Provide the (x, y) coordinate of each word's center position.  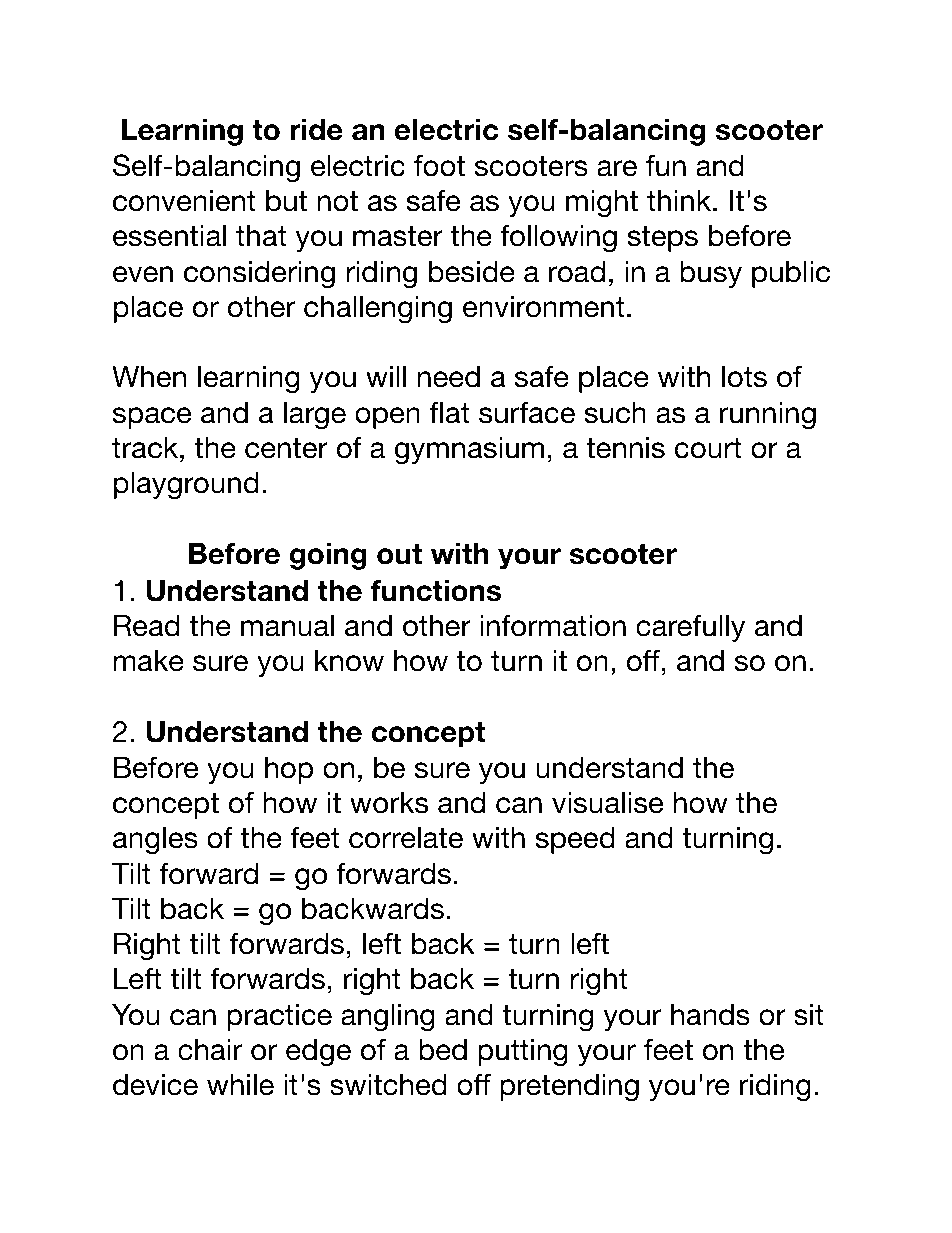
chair (210, 1050)
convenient (184, 201)
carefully (690, 628)
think (680, 200)
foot (439, 165)
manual (287, 626)
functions (435, 591)
